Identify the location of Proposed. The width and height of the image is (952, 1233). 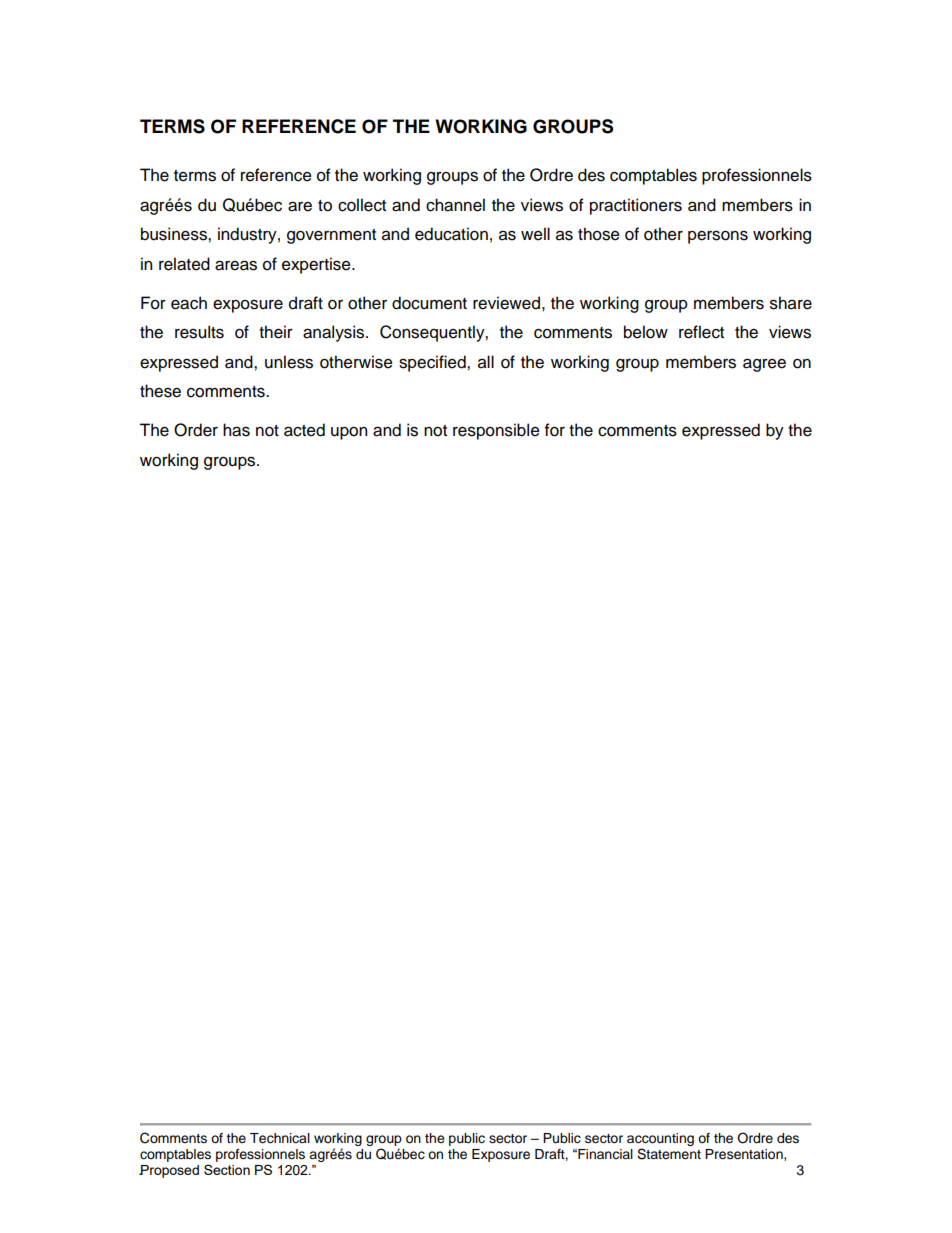
(169, 1171).
